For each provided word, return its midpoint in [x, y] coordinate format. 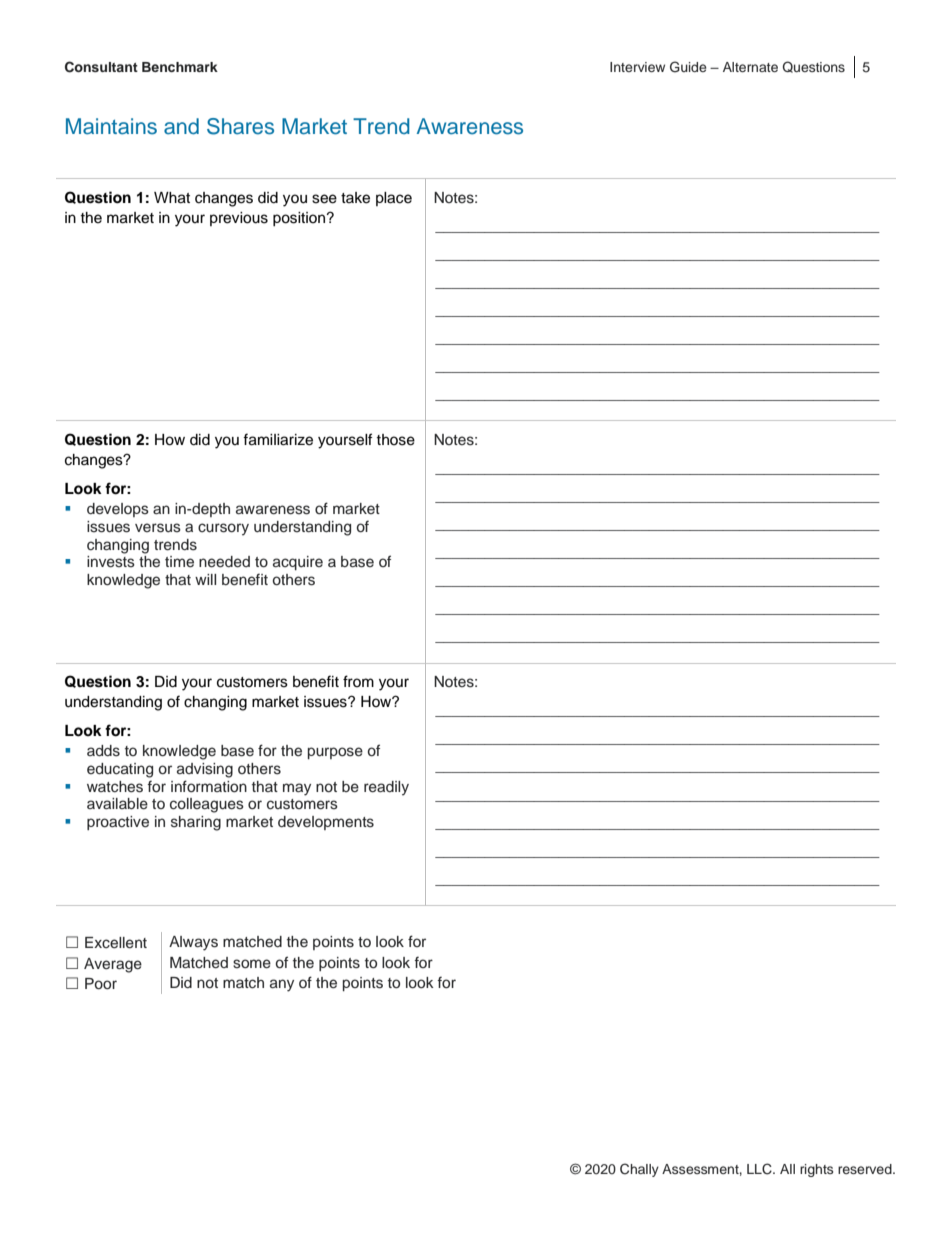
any [282, 985]
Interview [637, 67]
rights [816, 1170]
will [205, 579]
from [358, 681]
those [395, 440]
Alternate [750, 67]
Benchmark [180, 67]
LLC [760, 1169]
